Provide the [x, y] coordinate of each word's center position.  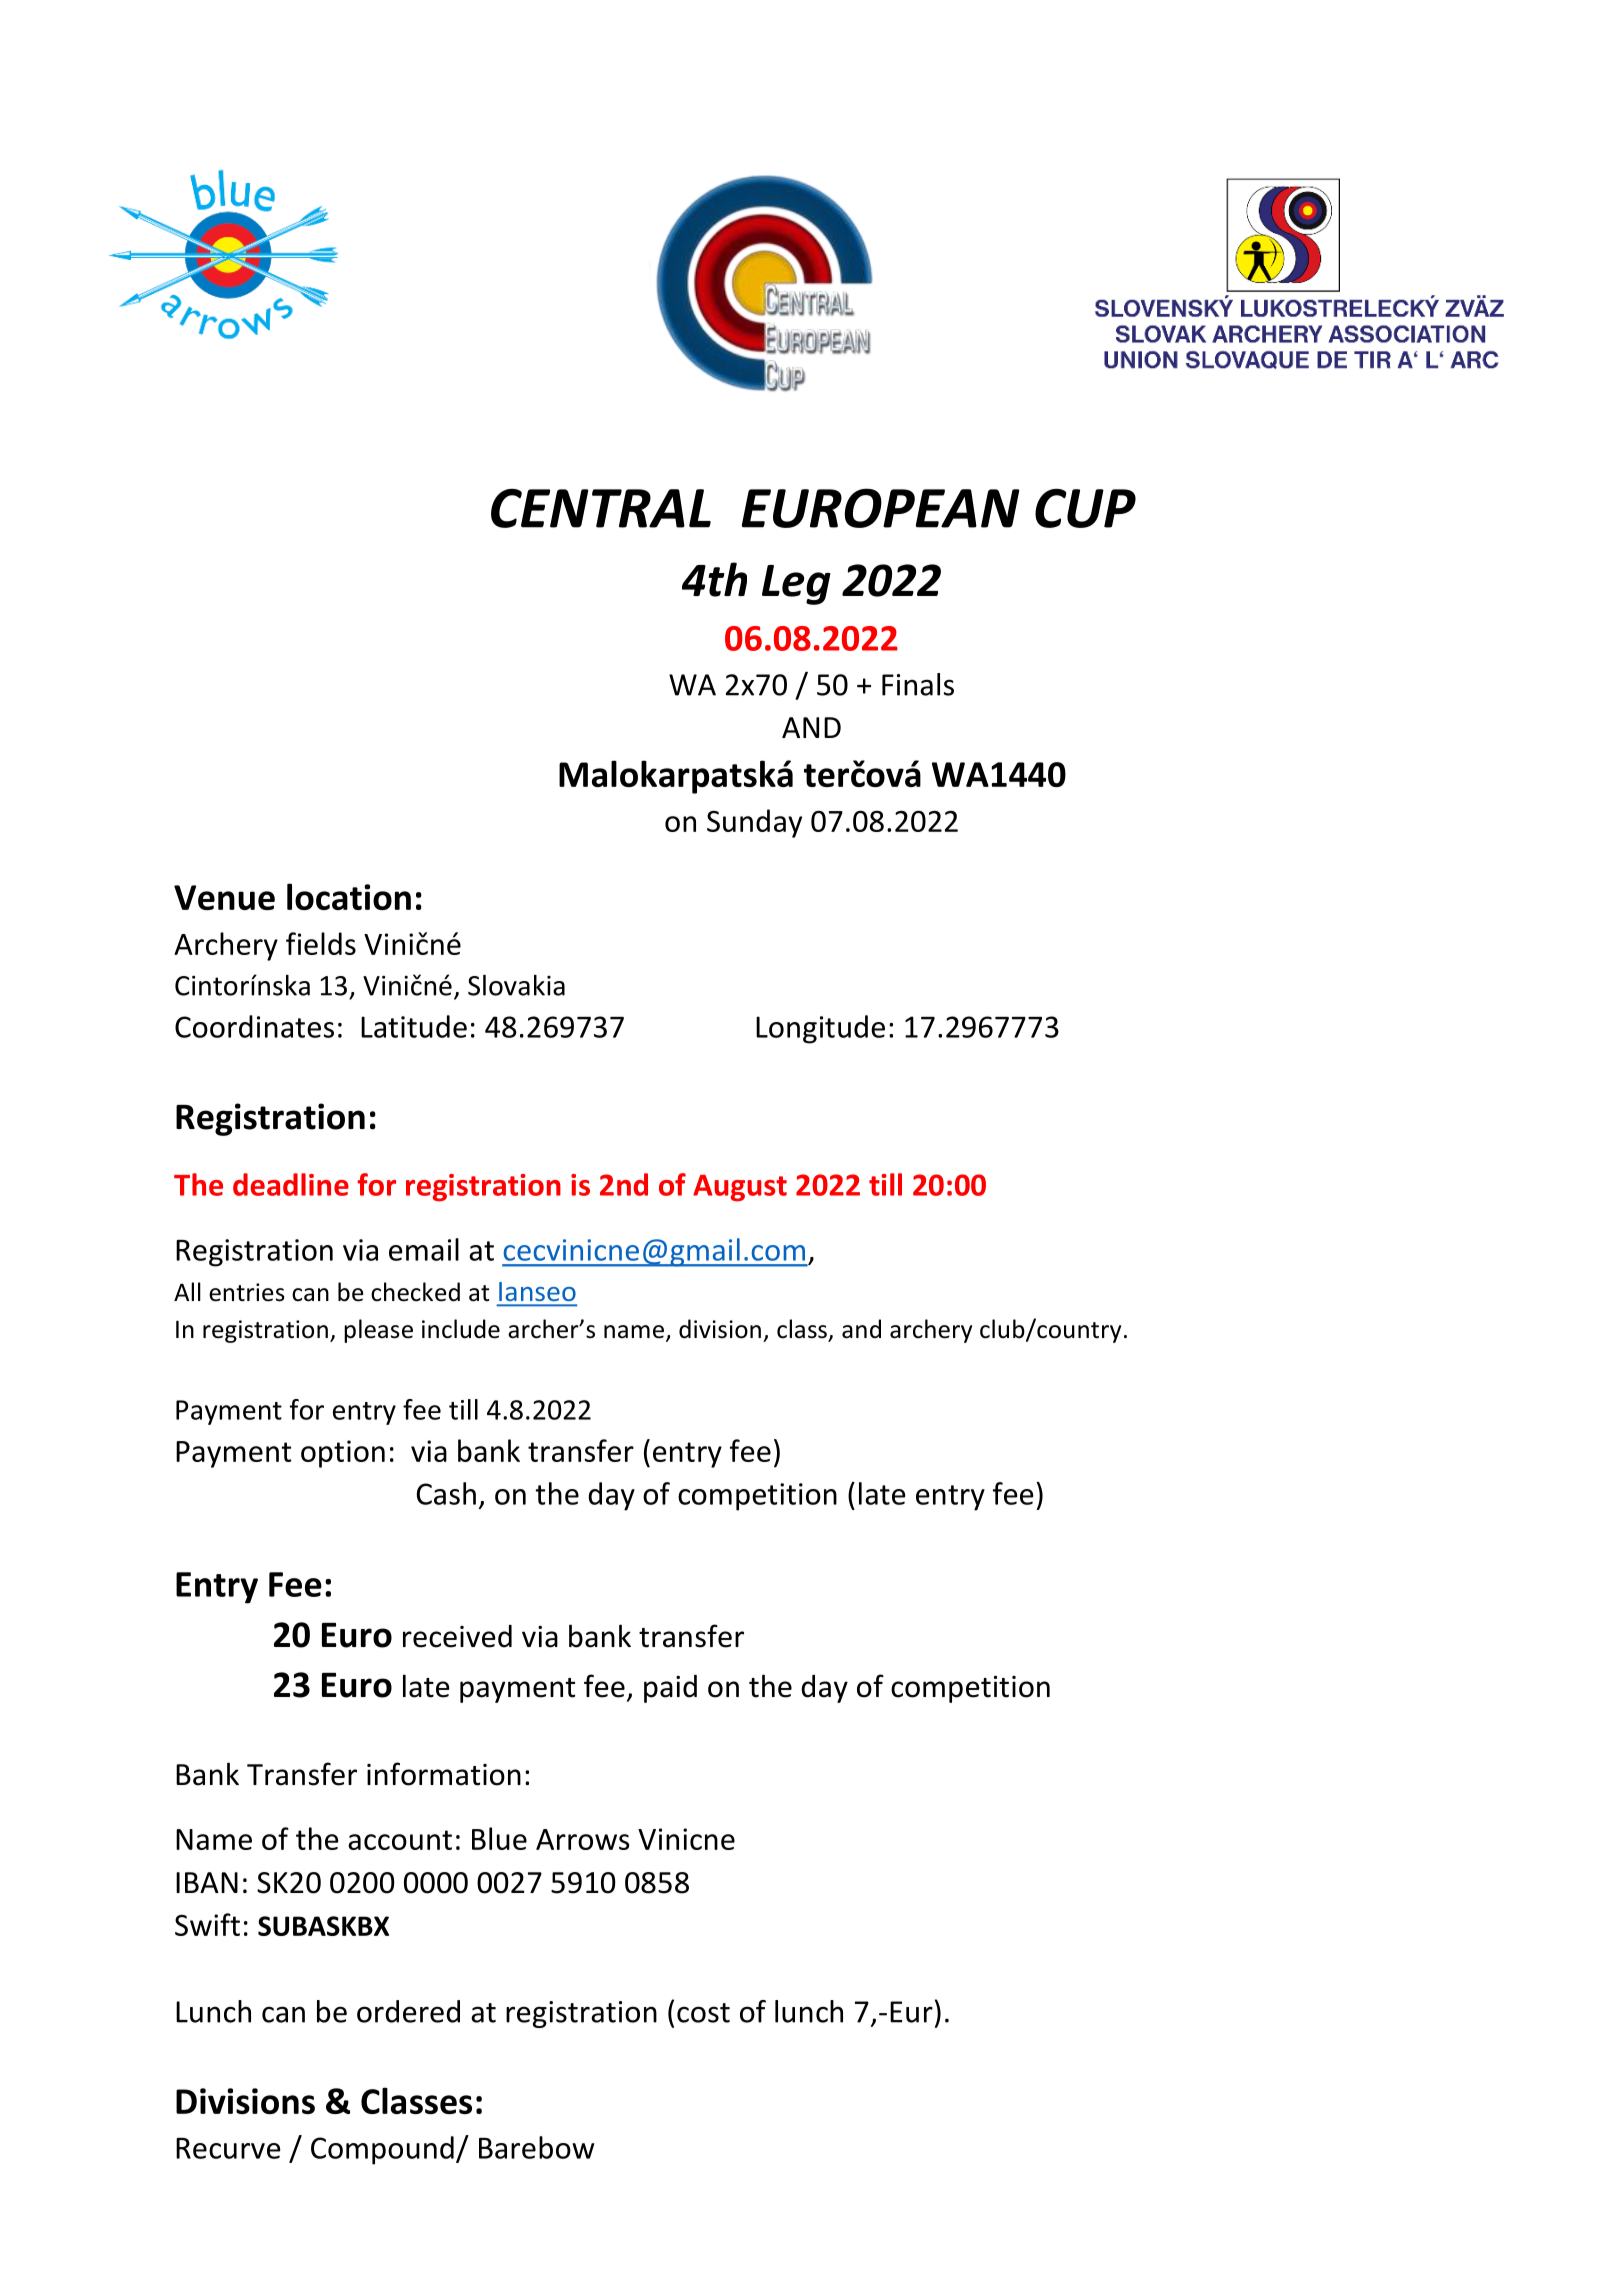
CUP [1085, 508]
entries [247, 1292]
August [740, 1188]
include [461, 1329]
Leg [796, 585]
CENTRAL [601, 508]
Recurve [228, 2148]
